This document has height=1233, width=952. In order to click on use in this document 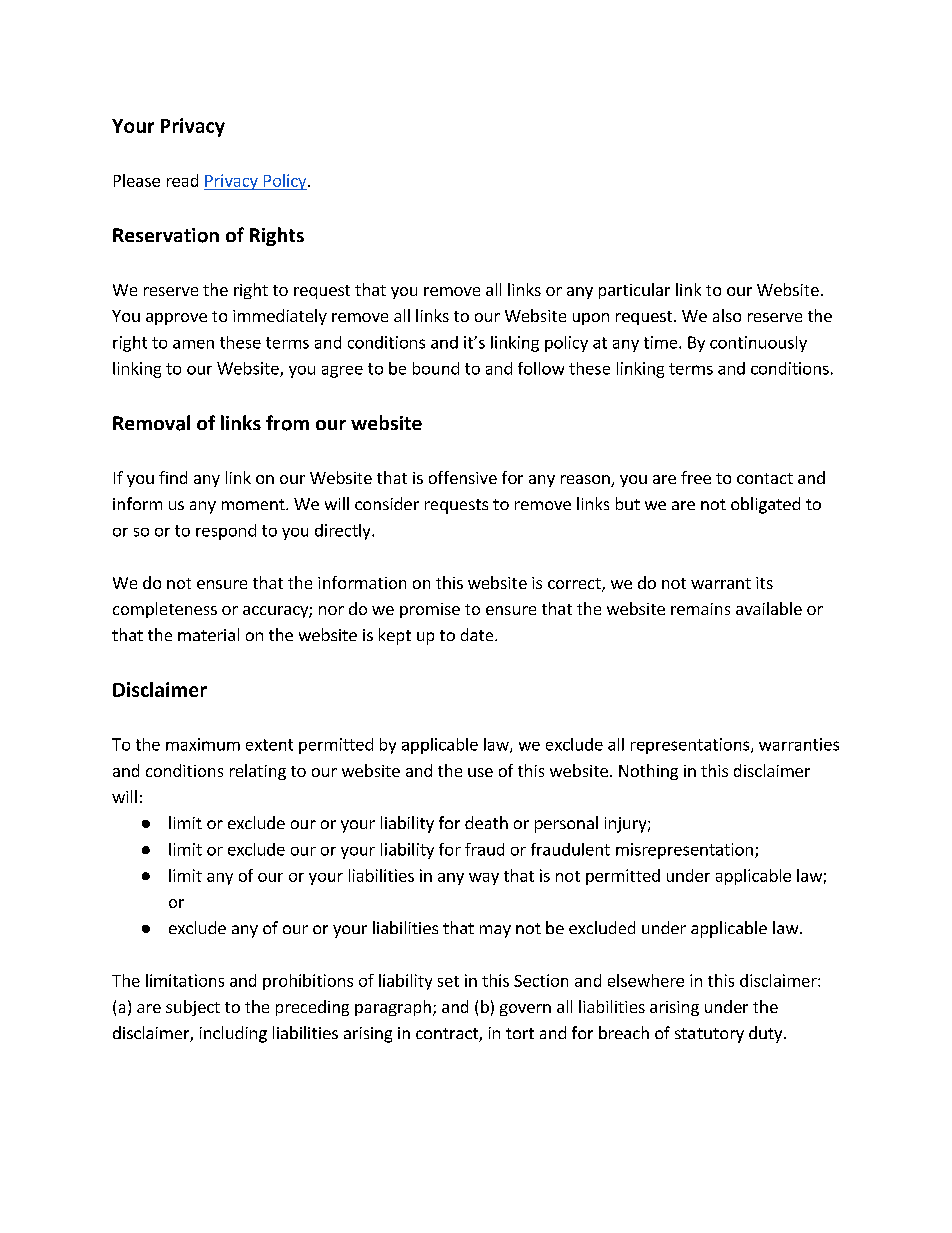, I will do `click(480, 772)`.
